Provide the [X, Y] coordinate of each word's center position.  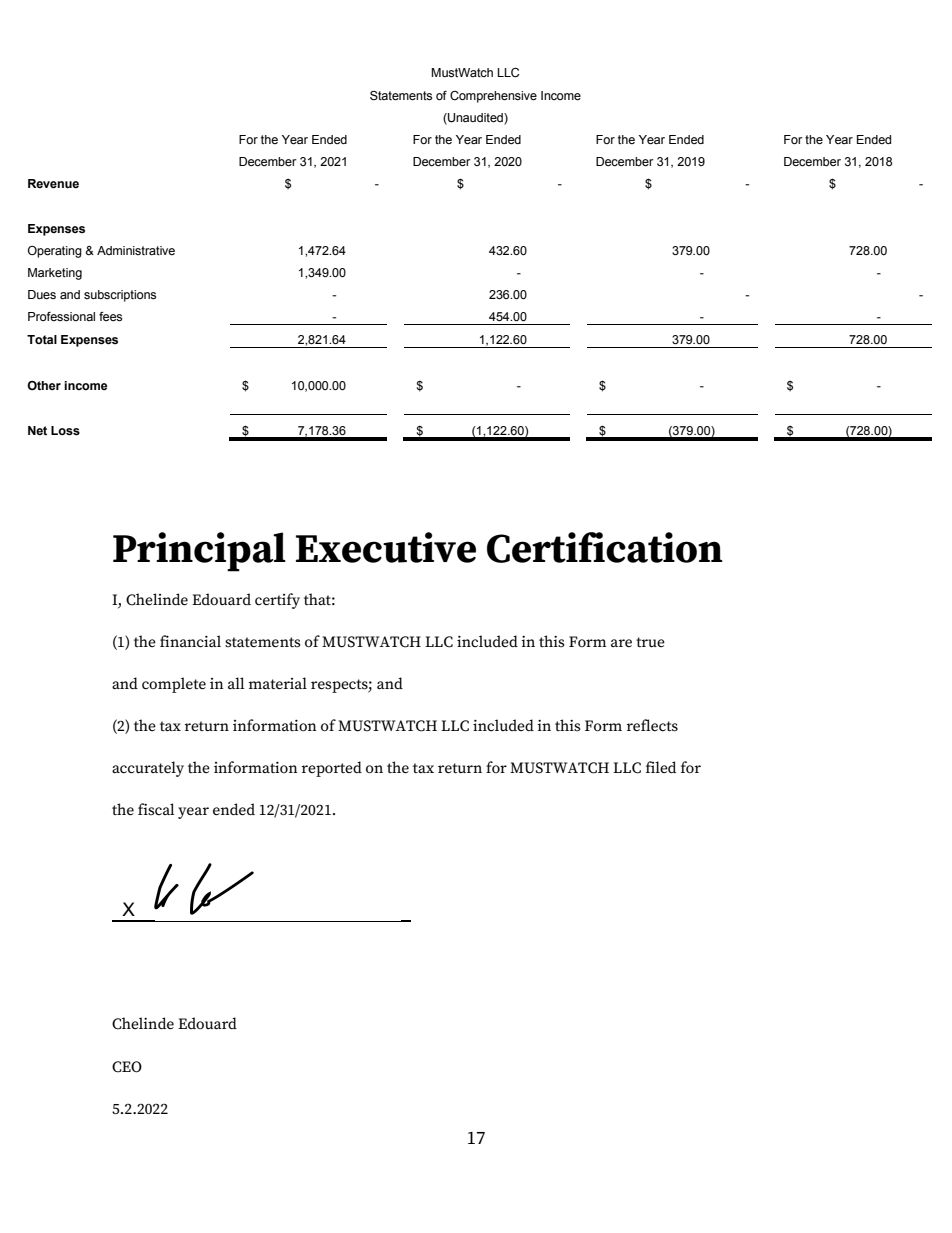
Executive [386, 547]
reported [332, 769]
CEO [127, 1067]
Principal [199, 552]
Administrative [136, 250]
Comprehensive [493, 97]
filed [661, 767]
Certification [605, 547]
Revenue [53, 184]
